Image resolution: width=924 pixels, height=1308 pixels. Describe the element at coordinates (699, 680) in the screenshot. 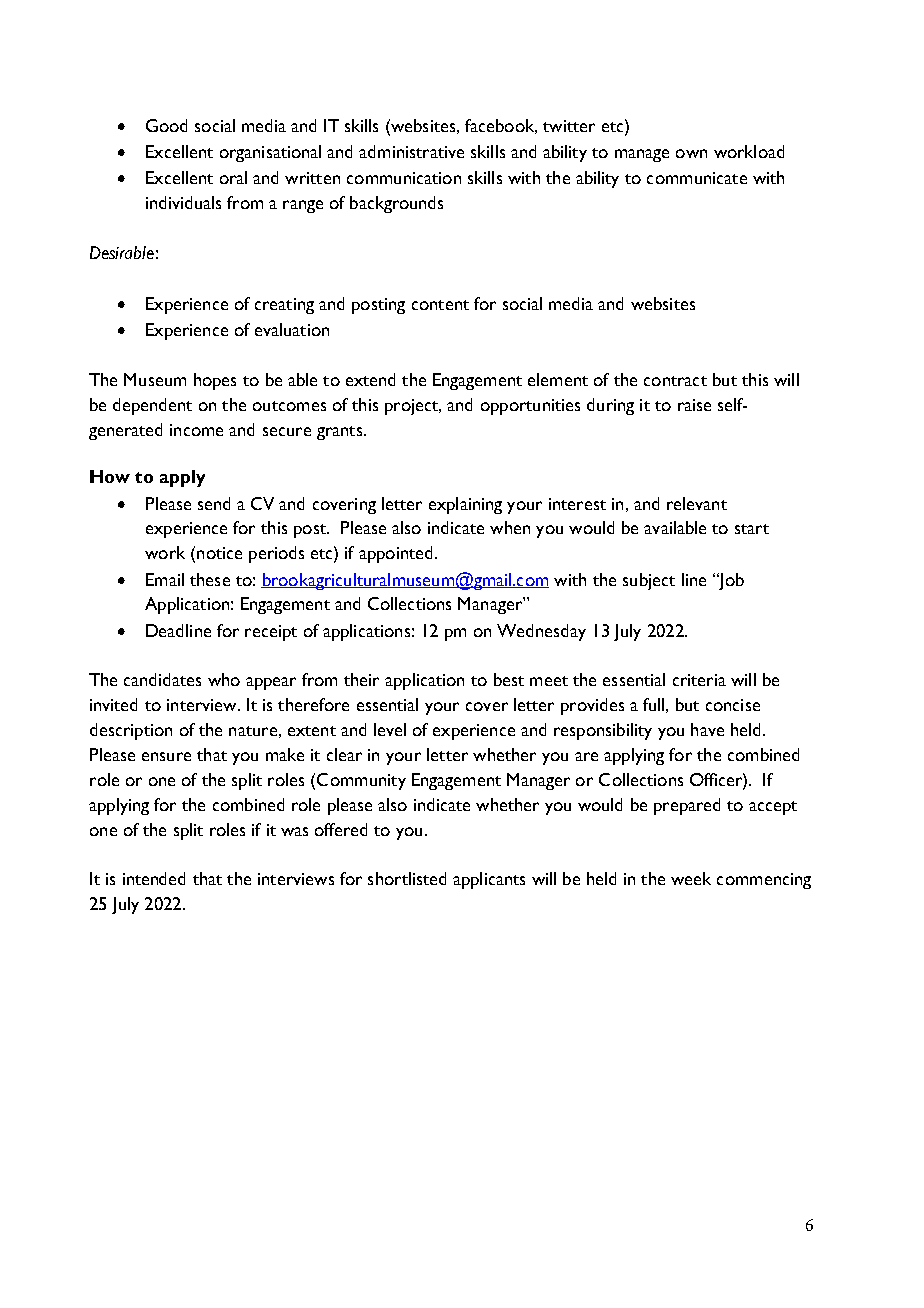

I see `criteria` at that location.
